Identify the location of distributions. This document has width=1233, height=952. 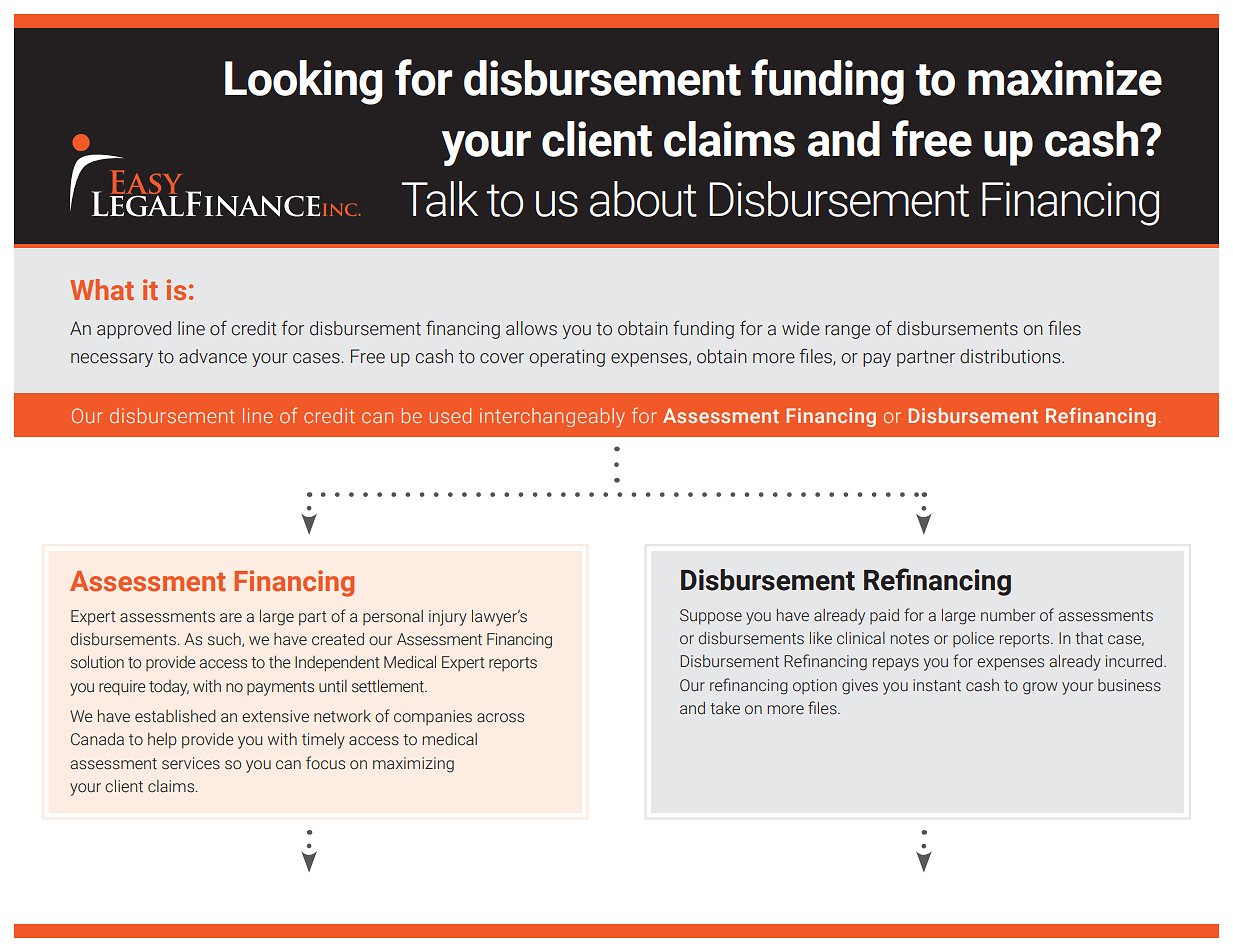
(1011, 356).
